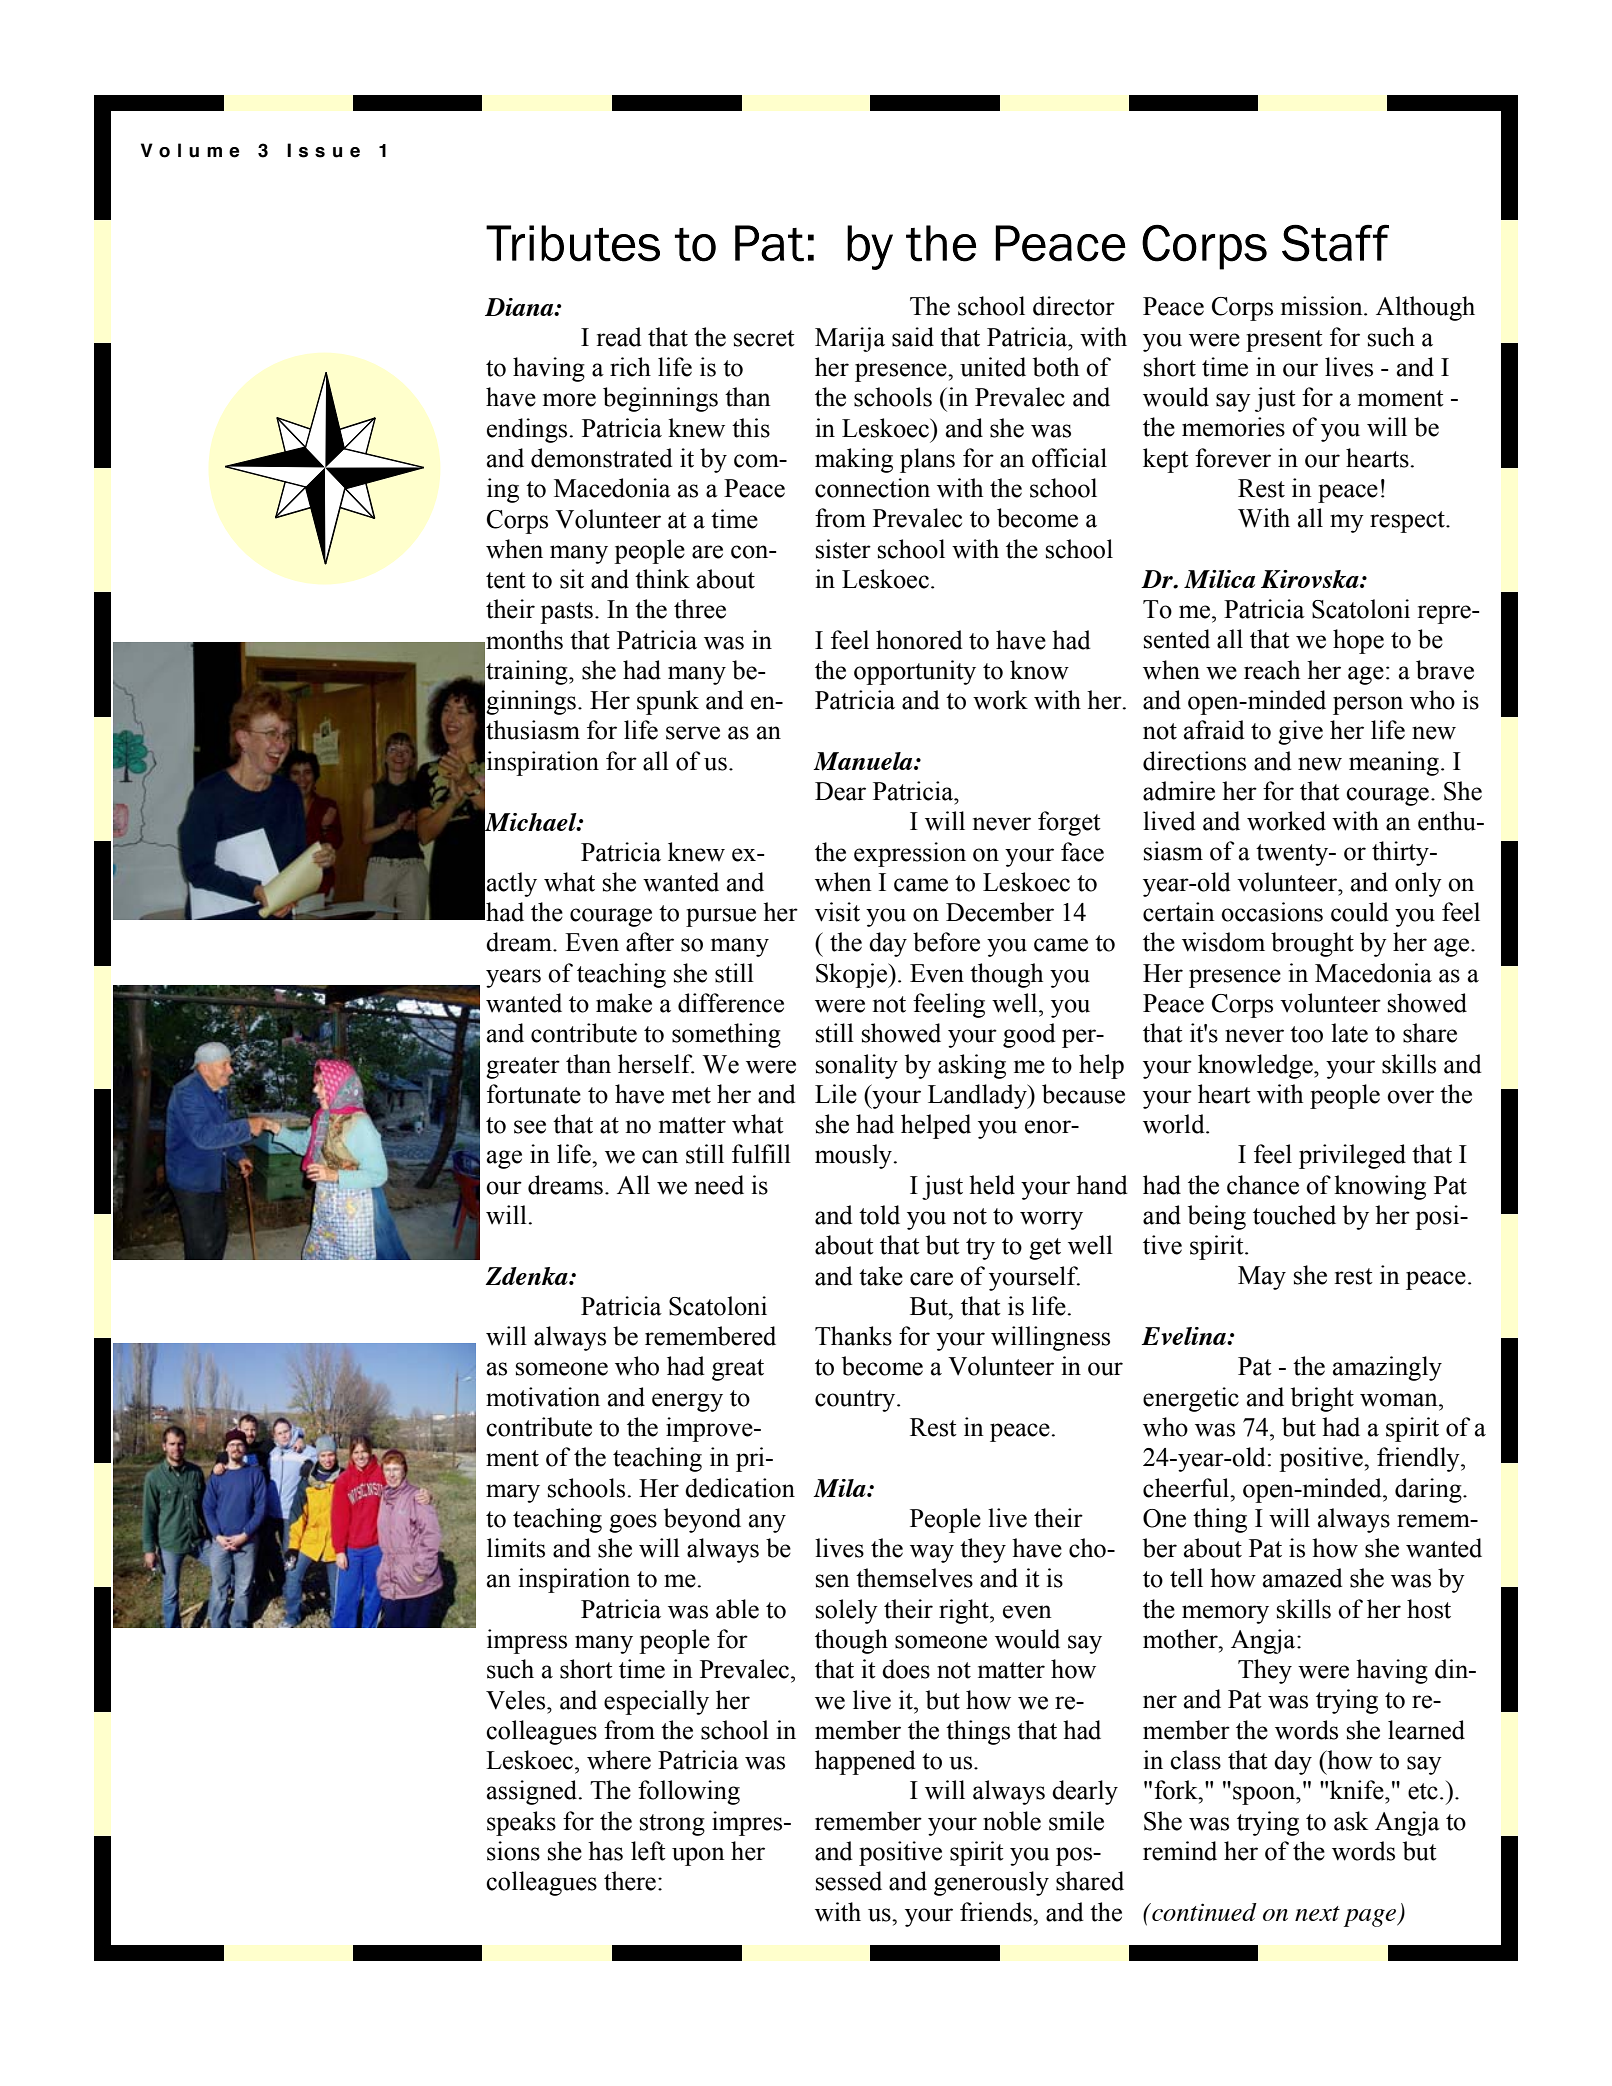 The image size is (1612, 2086). What do you see at coordinates (837, 912) in the image?
I see `visit` at bounding box center [837, 912].
